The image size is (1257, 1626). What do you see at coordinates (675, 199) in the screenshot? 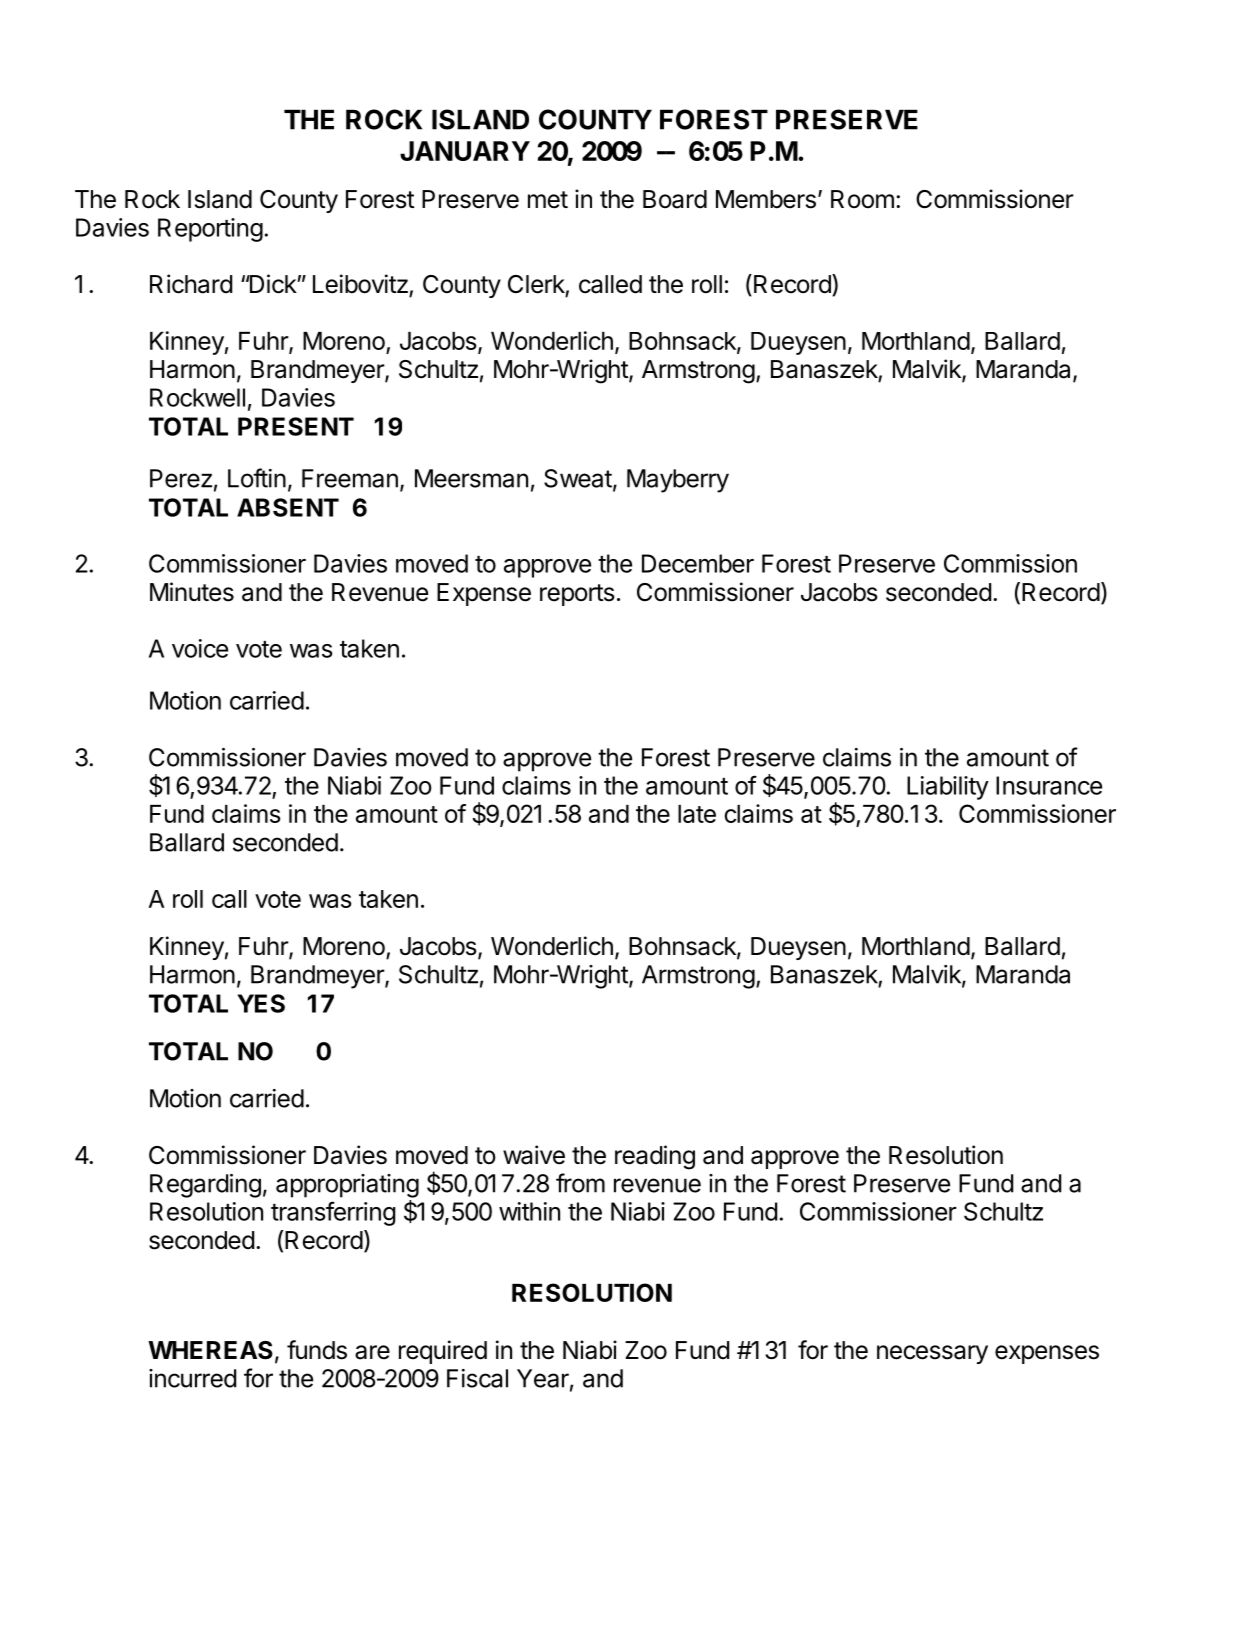
I see `Board` at bounding box center [675, 199].
